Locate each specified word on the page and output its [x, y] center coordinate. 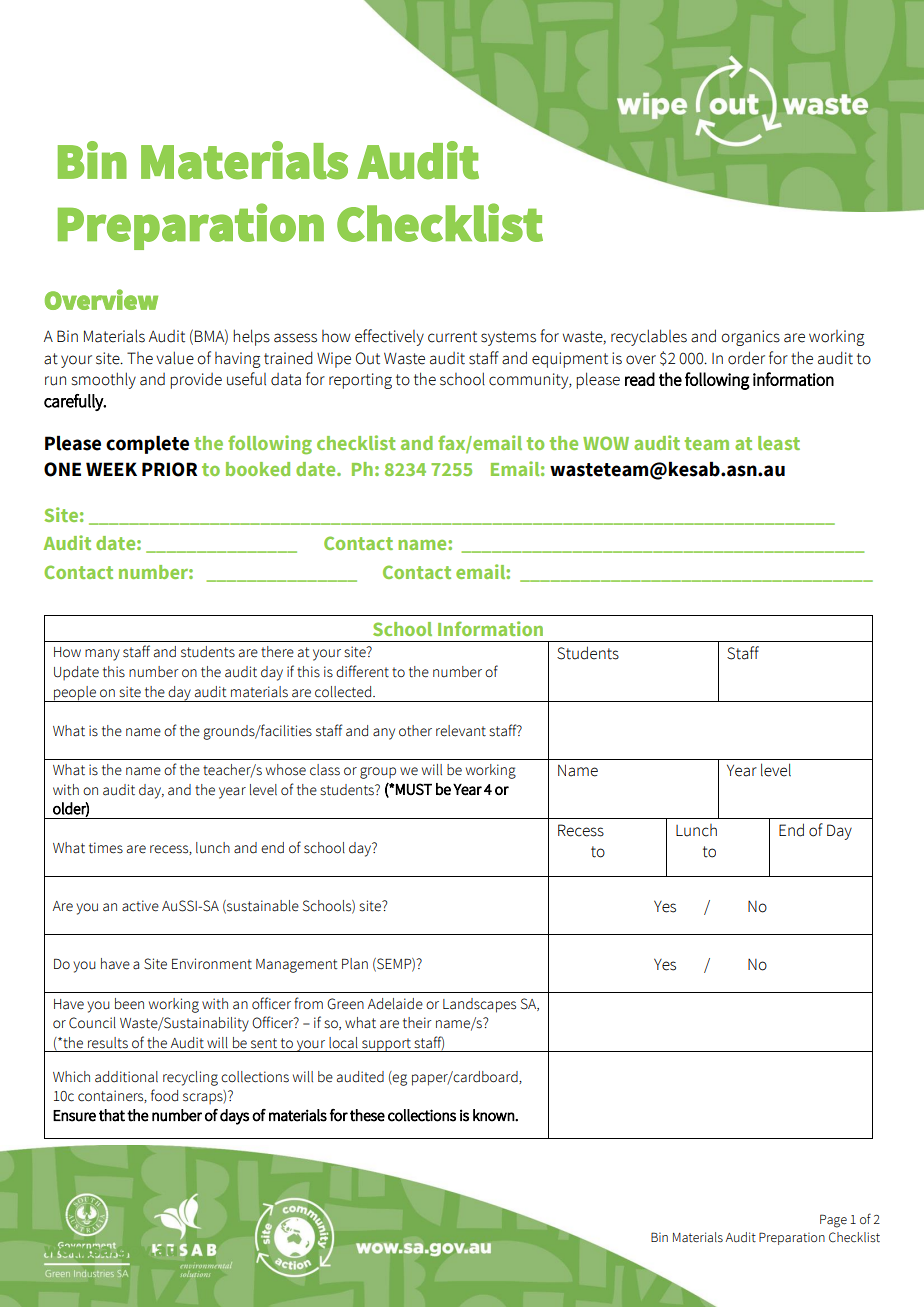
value [175, 358]
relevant [461, 731]
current [452, 337]
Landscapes [479, 1005]
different [362, 671]
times [106, 848]
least [779, 443]
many [102, 655]
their [417, 1023]
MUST [414, 789]
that [112, 1115]
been [129, 1004]
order [746, 358]
